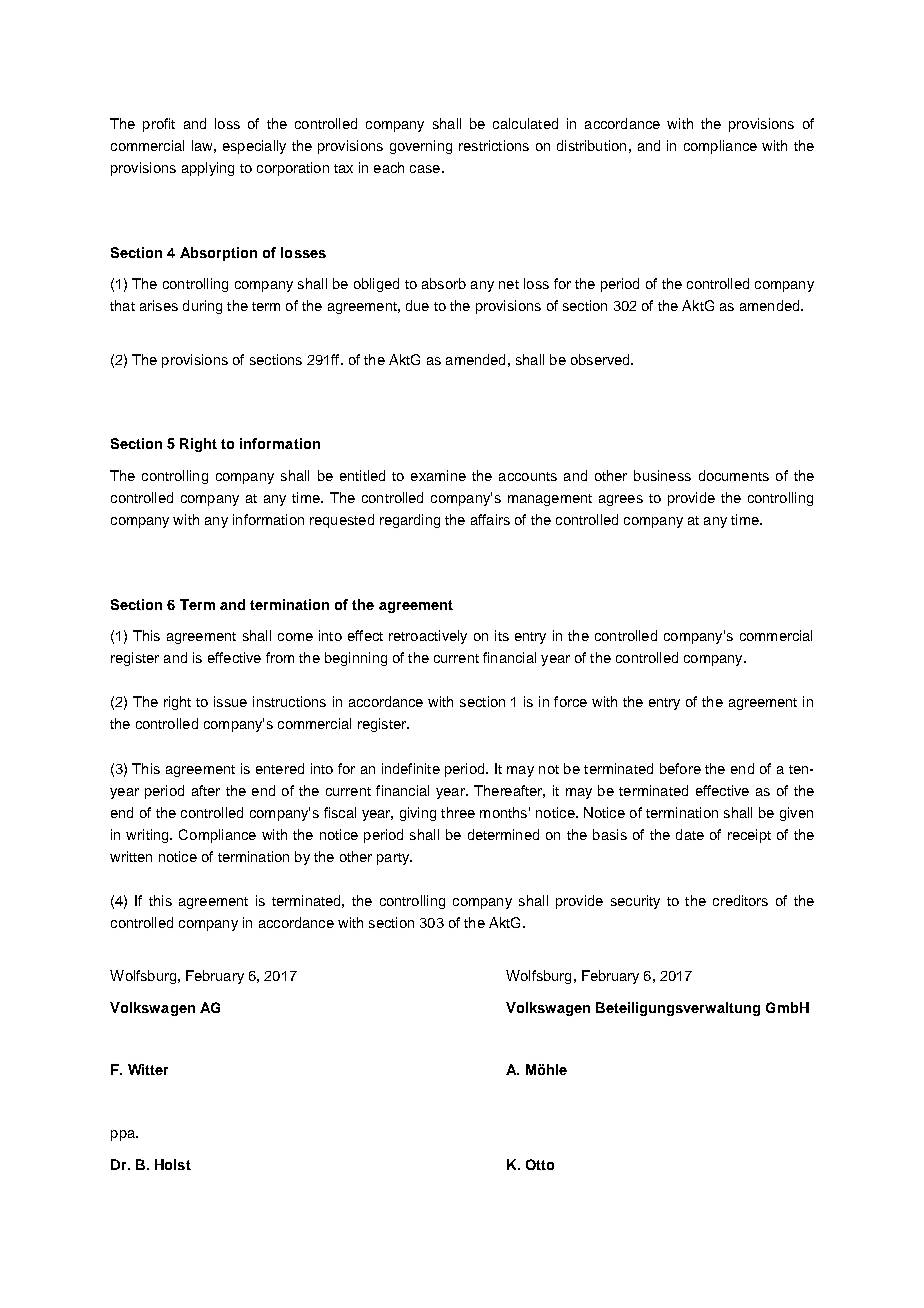 The width and height of the screenshot is (924, 1308). I want to click on applying, so click(208, 169).
